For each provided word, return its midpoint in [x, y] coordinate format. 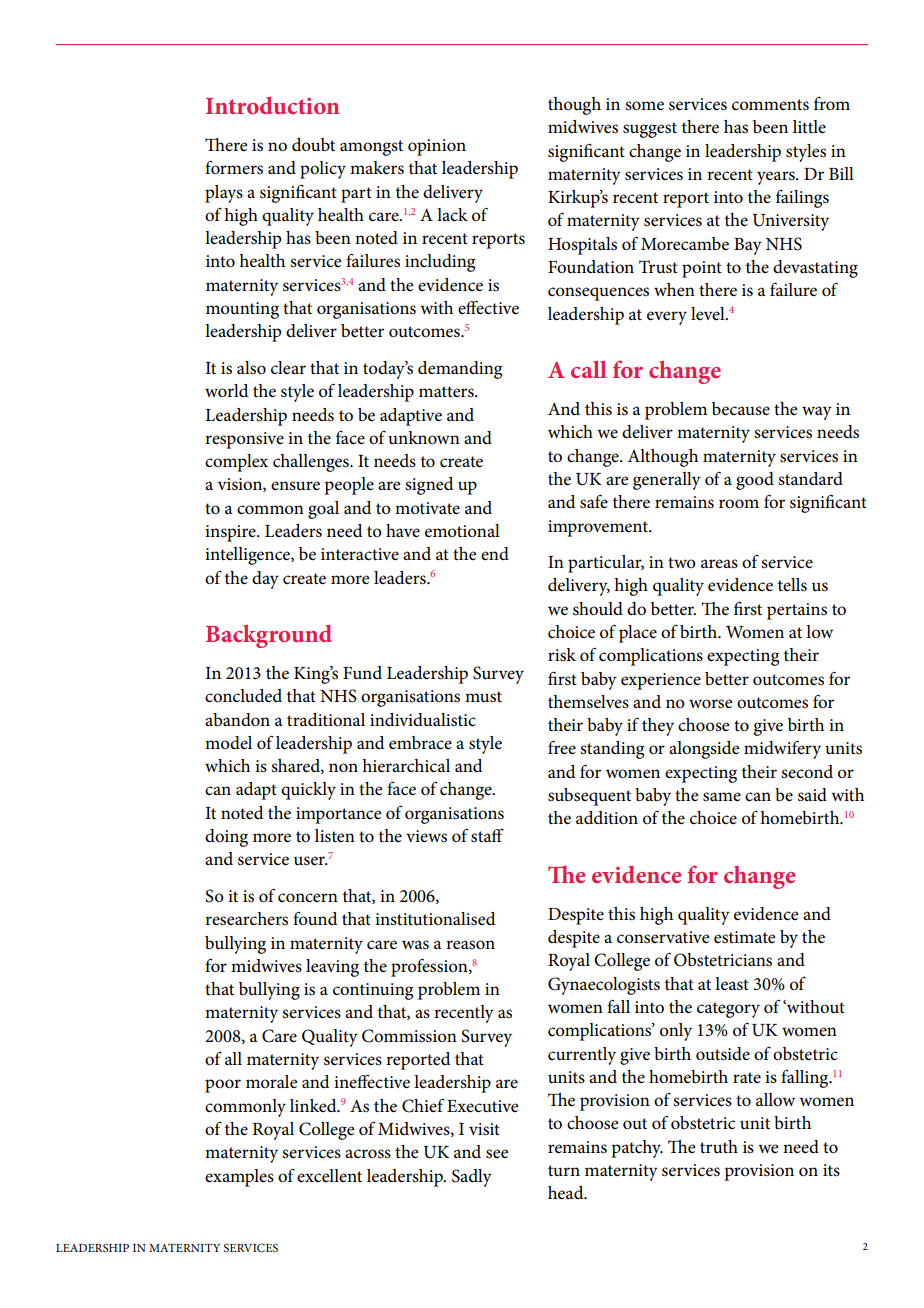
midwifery [782, 749]
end [495, 554]
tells [792, 585]
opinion [437, 147]
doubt [313, 145]
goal [323, 510]
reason [470, 945]
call [589, 369]
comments [770, 105]
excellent [329, 1176]
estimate [744, 937]
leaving [332, 968]
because [741, 409]
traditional [326, 720]
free [562, 747]
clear [288, 368]
